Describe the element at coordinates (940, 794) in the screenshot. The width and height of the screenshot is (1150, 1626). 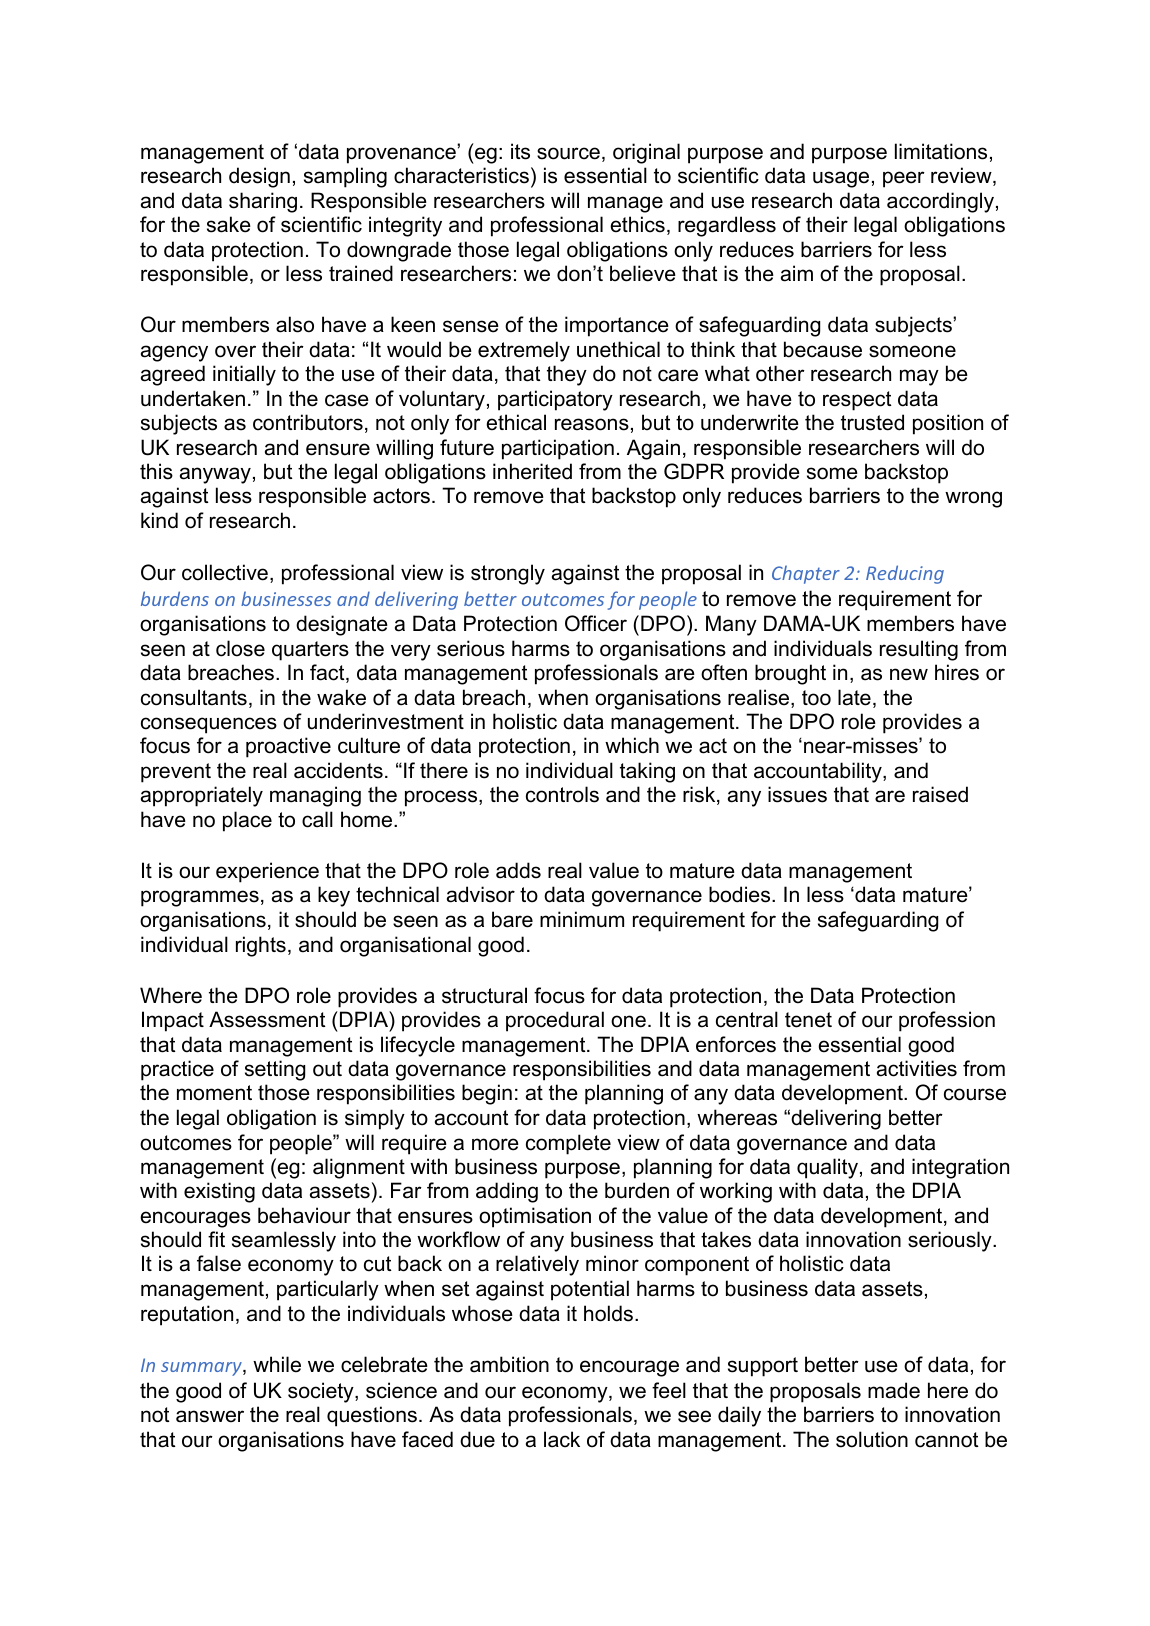
I see `raised` at that location.
